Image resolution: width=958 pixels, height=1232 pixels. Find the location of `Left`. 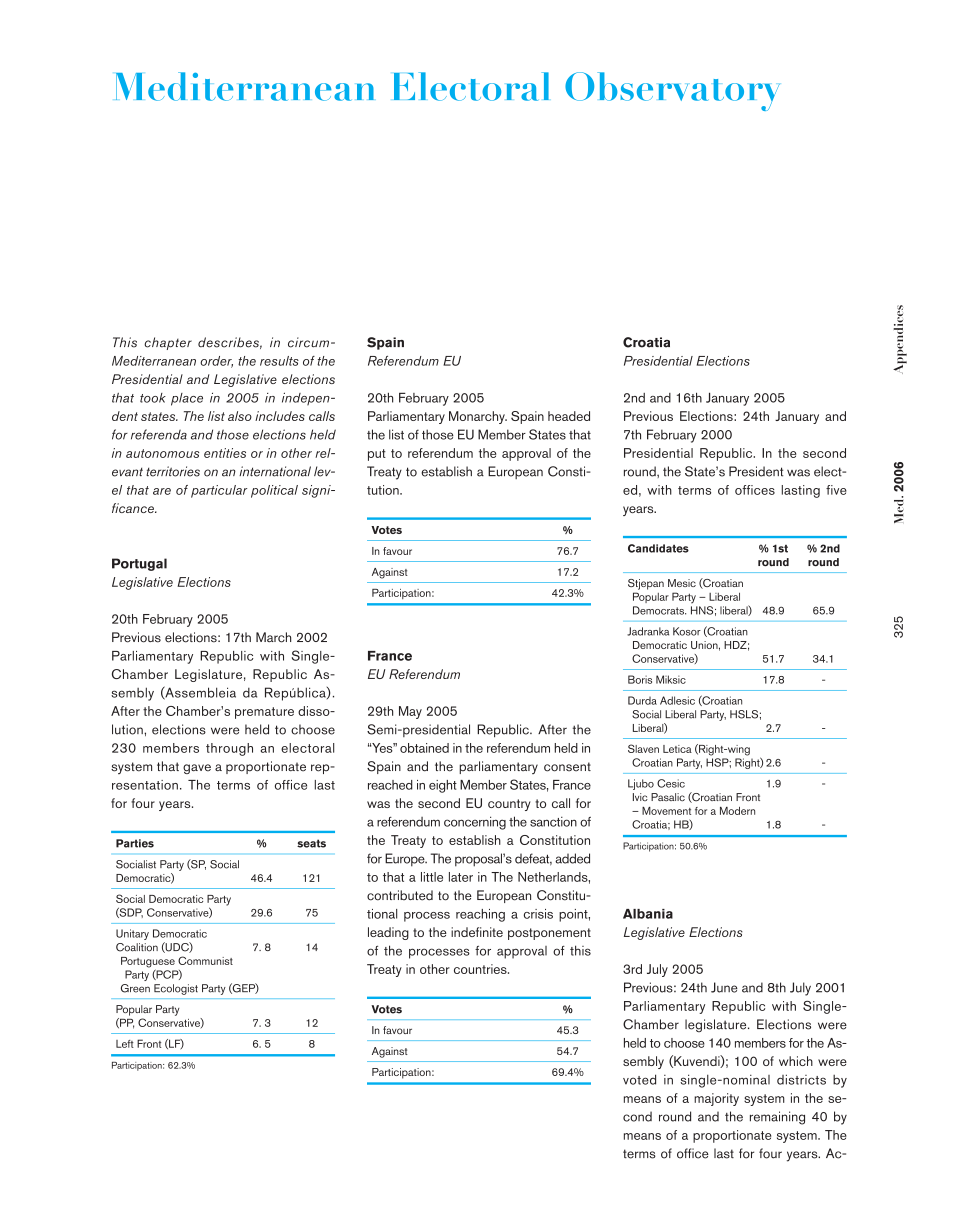

Left is located at coordinates (125, 1044).
